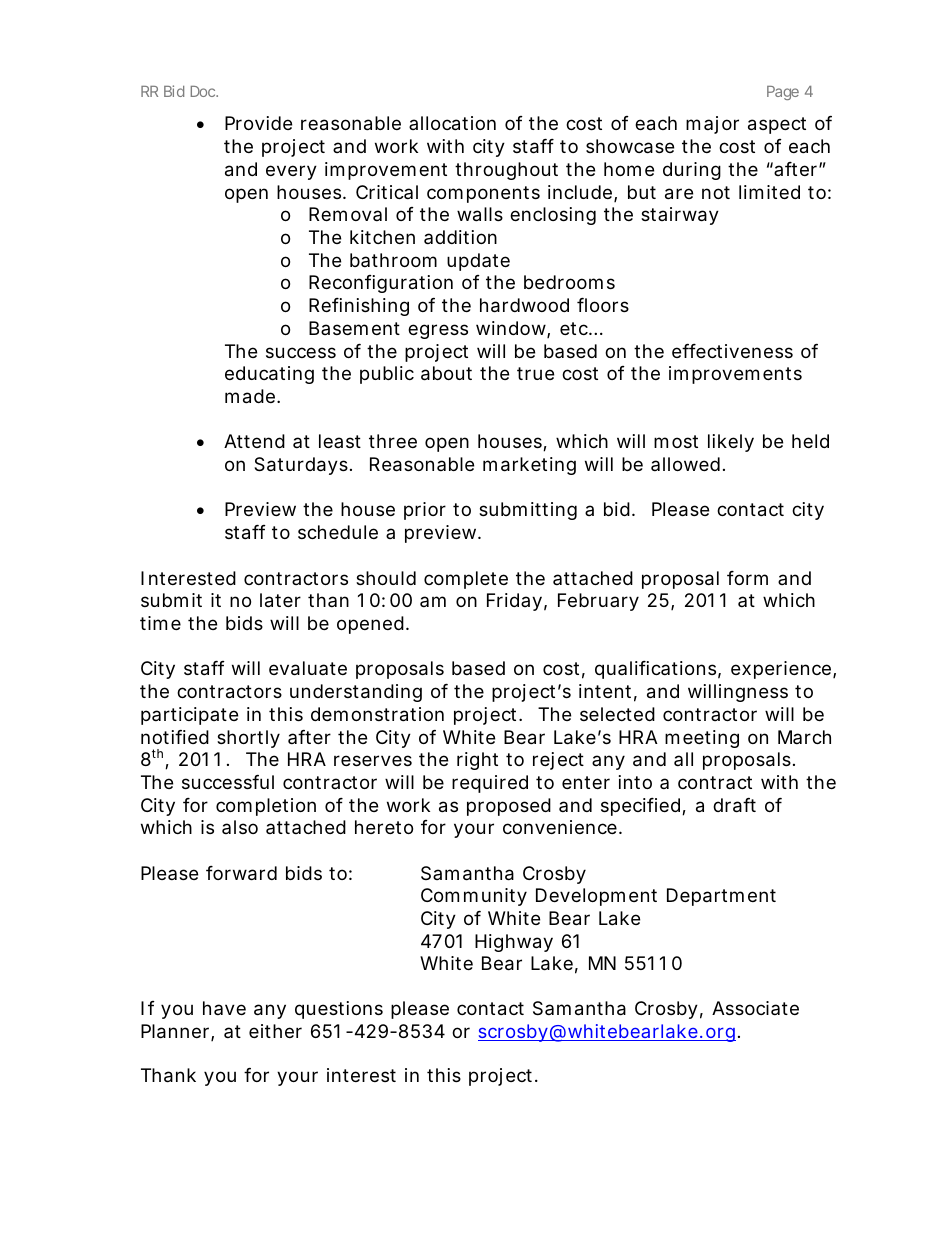 The height and width of the image is (1233, 952). Describe the element at coordinates (250, 396) in the image. I see `made` at that location.
